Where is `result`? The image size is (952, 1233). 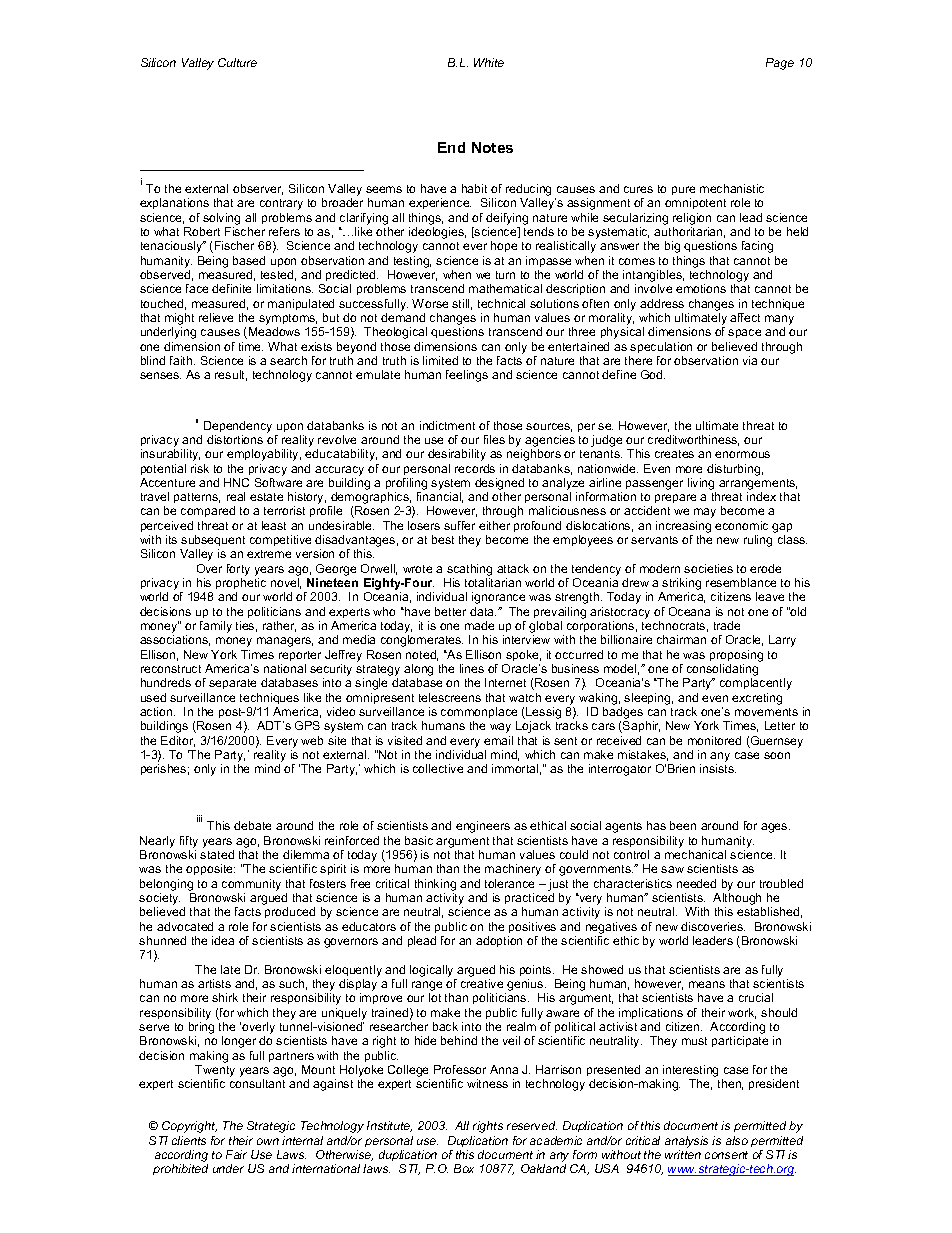 result is located at coordinates (231, 375).
